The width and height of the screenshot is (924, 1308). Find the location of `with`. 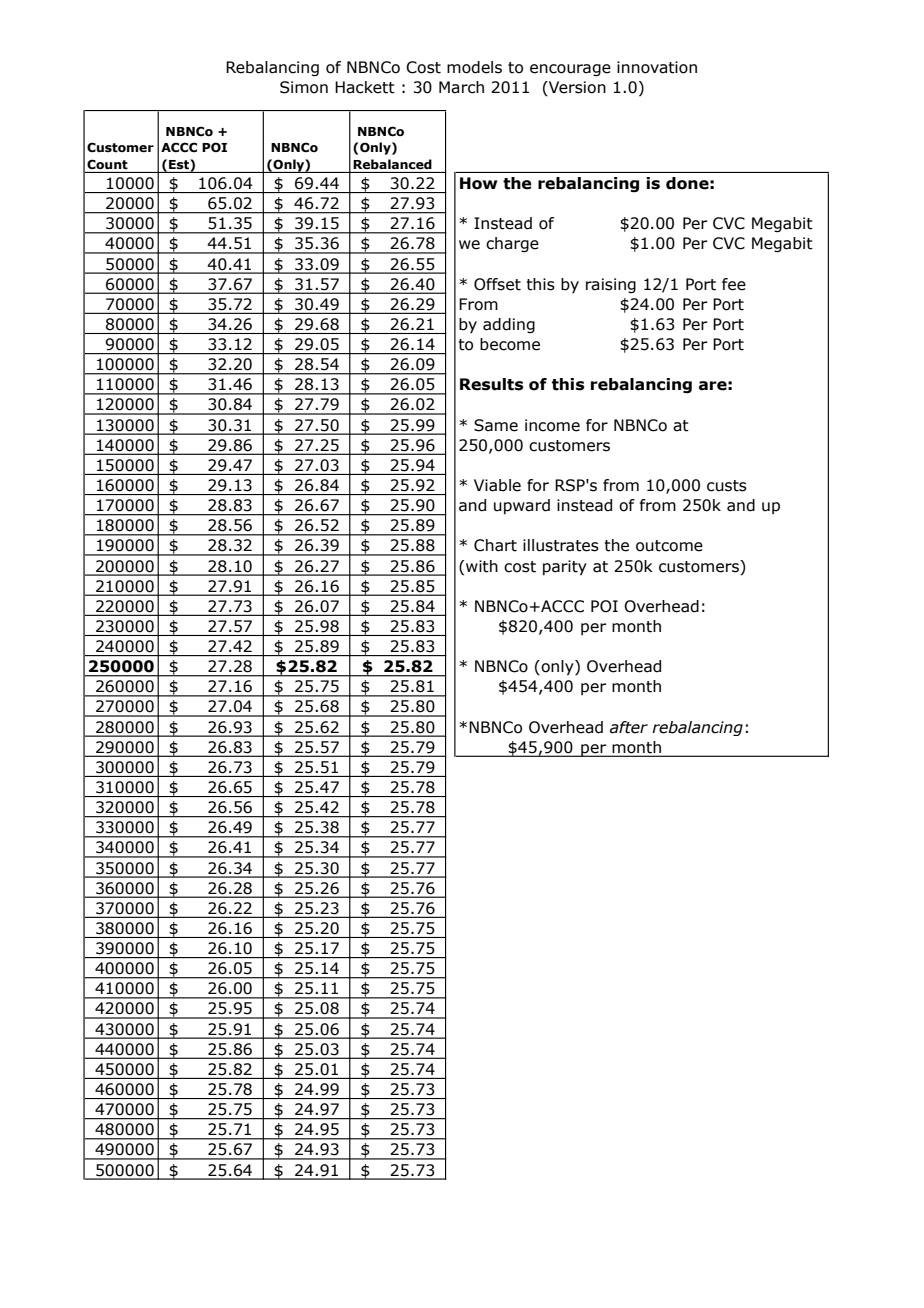

with is located at coordinates (482, 566).
